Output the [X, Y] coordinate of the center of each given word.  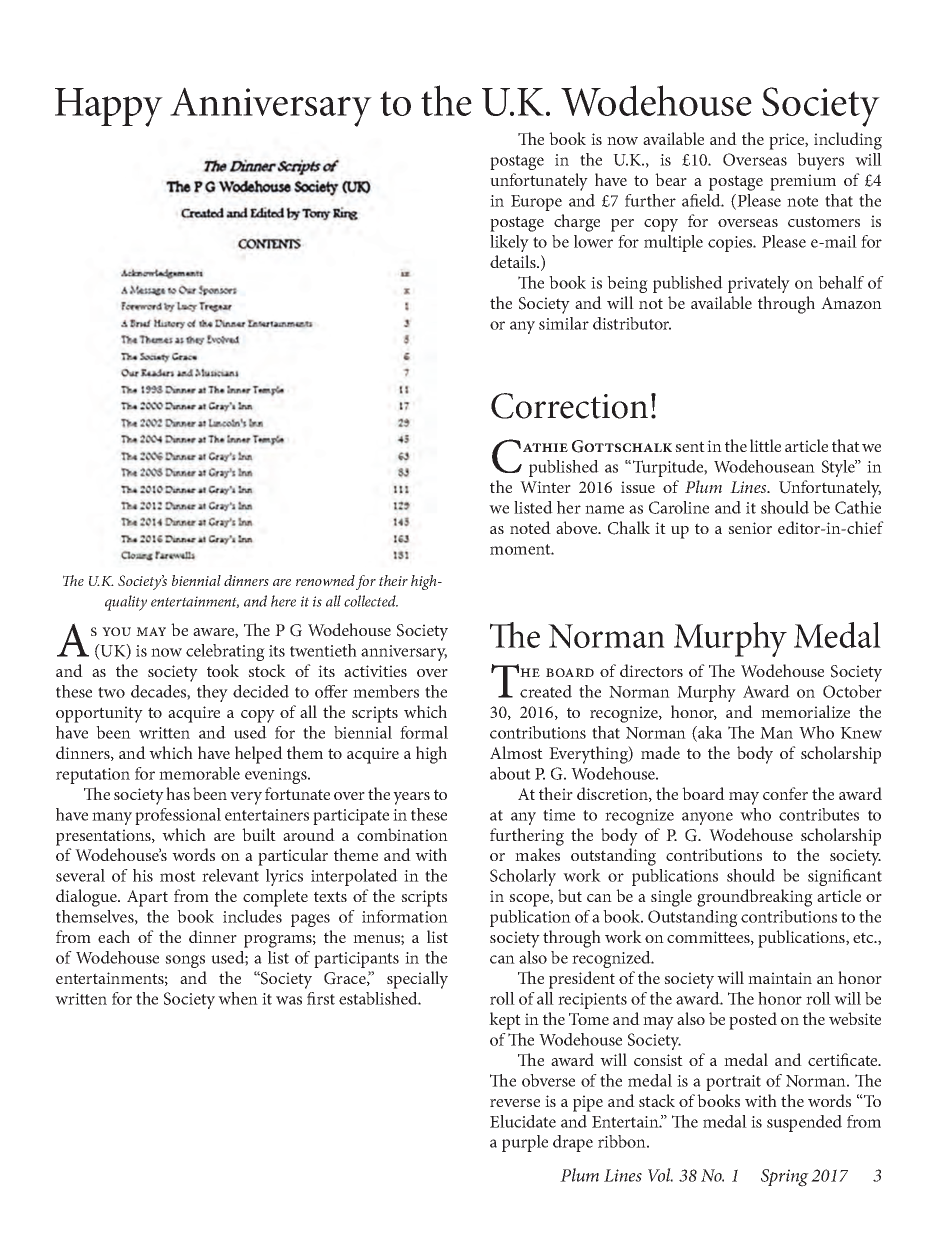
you [116, 631]
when [238, 998]
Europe [536, 203]
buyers [820, 161]
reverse [515, 1103]
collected [371, 601]
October [852, 691]
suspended [804, 1123]
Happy [109, 107]
